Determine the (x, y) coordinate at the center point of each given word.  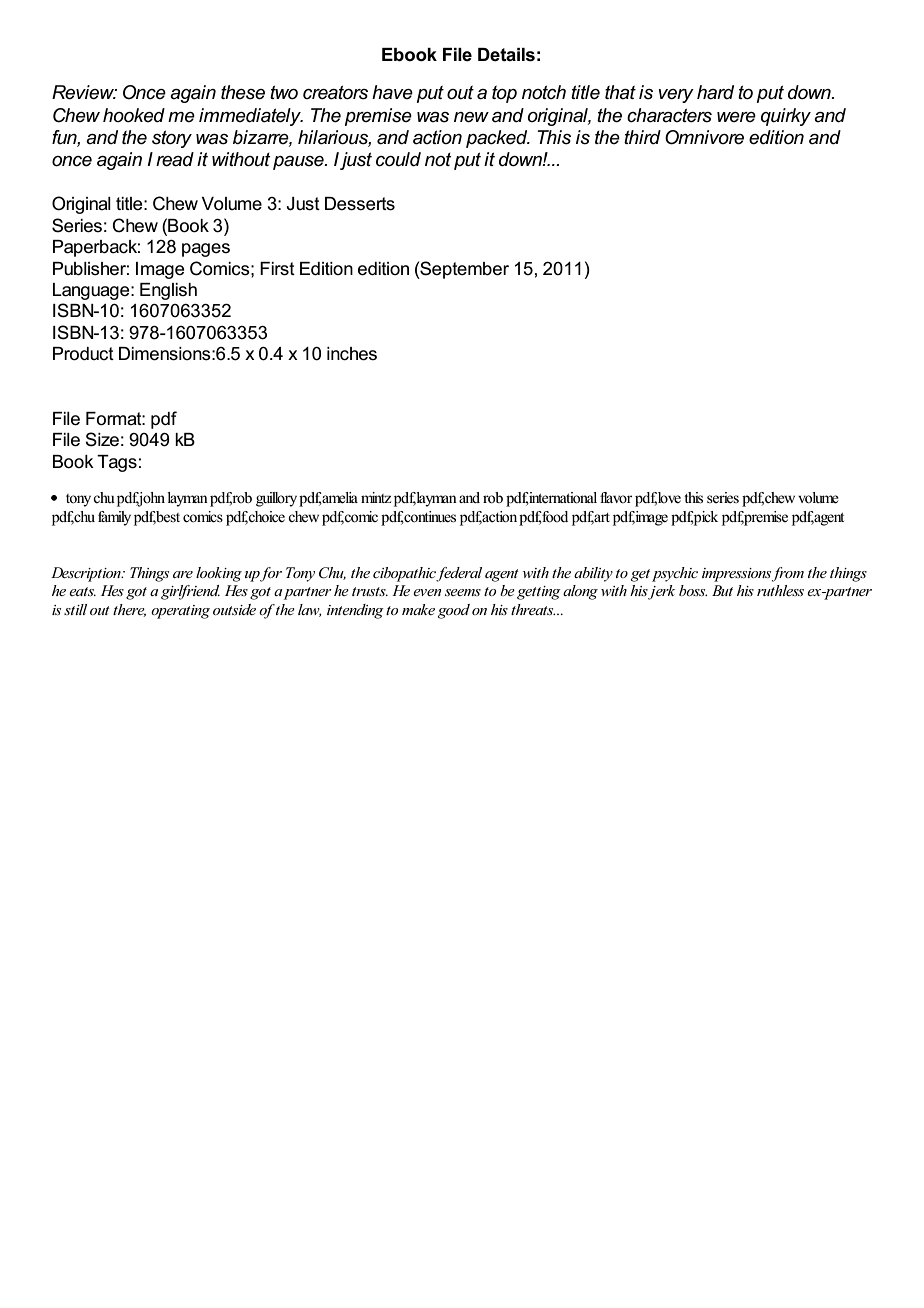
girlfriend (190, 592)
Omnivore (704, 137)
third (642, 137)
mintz (376, 497)
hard (715, 92)
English (168, 291)
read (175, 159)
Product (83, 354)
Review (84, 92)
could (398, 159)
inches (352, 354)
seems (463, 592)
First (277, 269)
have (392, 92)
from (787, 574)
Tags (117, 463)
